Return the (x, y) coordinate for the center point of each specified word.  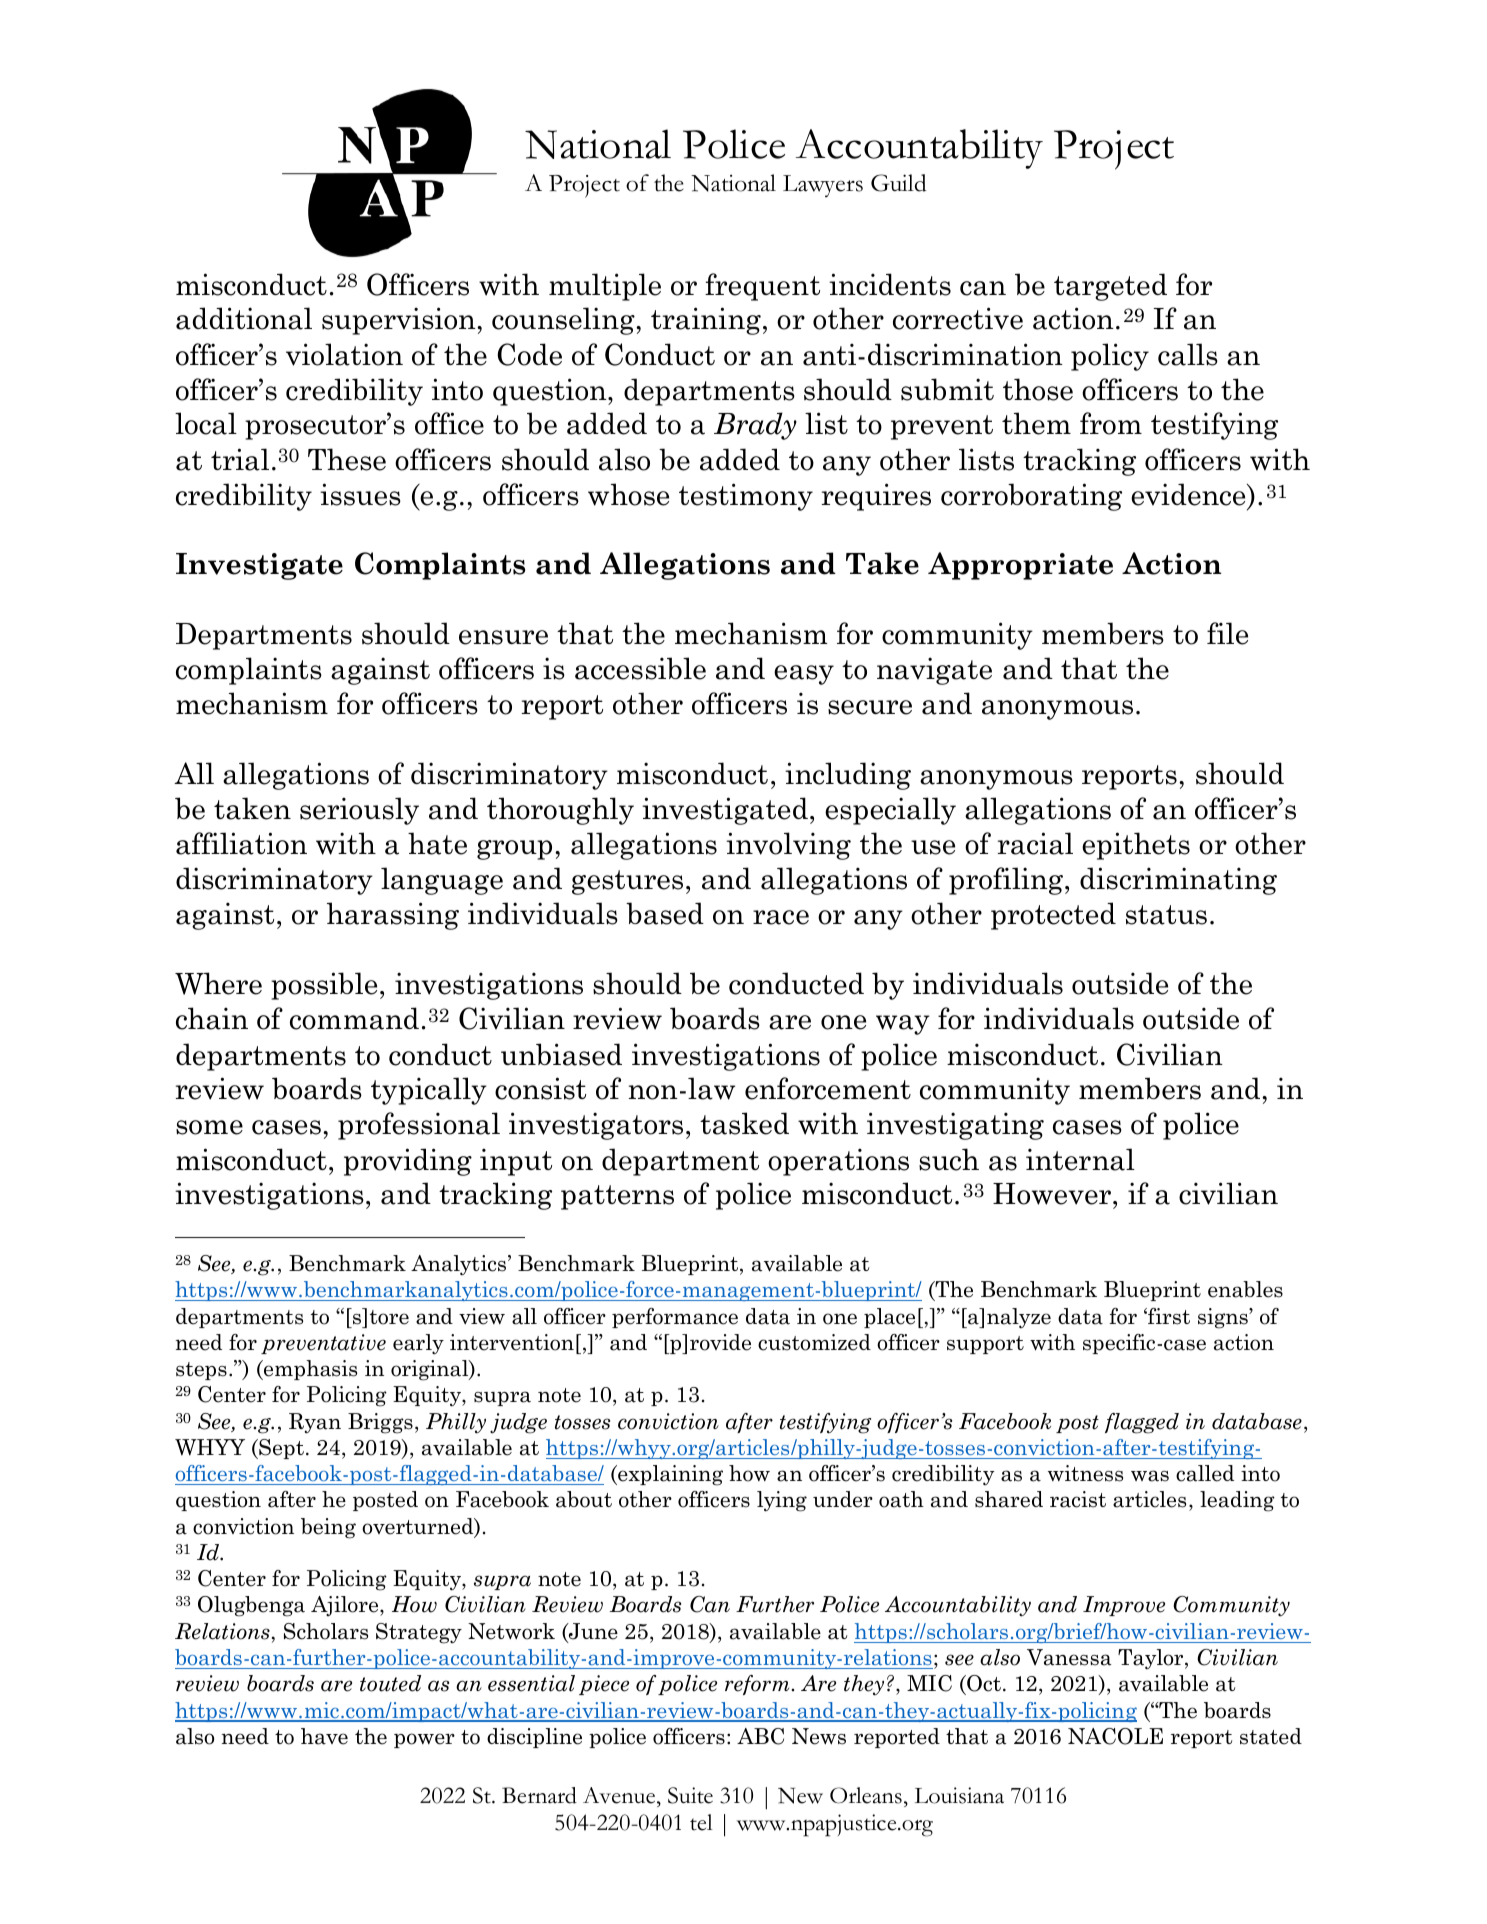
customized (814, 1342)
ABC (760, 1736)
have (324, 1736)
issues (360, 494)
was (1150, 1476)
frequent (762, 287)
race (781, 917)
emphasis (309, 1370)
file (1227, 633)
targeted (1110, 287)
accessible (640, 668)
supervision (400, 321)
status (1166, 915)
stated (1271, 1736)
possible (324, 986)
